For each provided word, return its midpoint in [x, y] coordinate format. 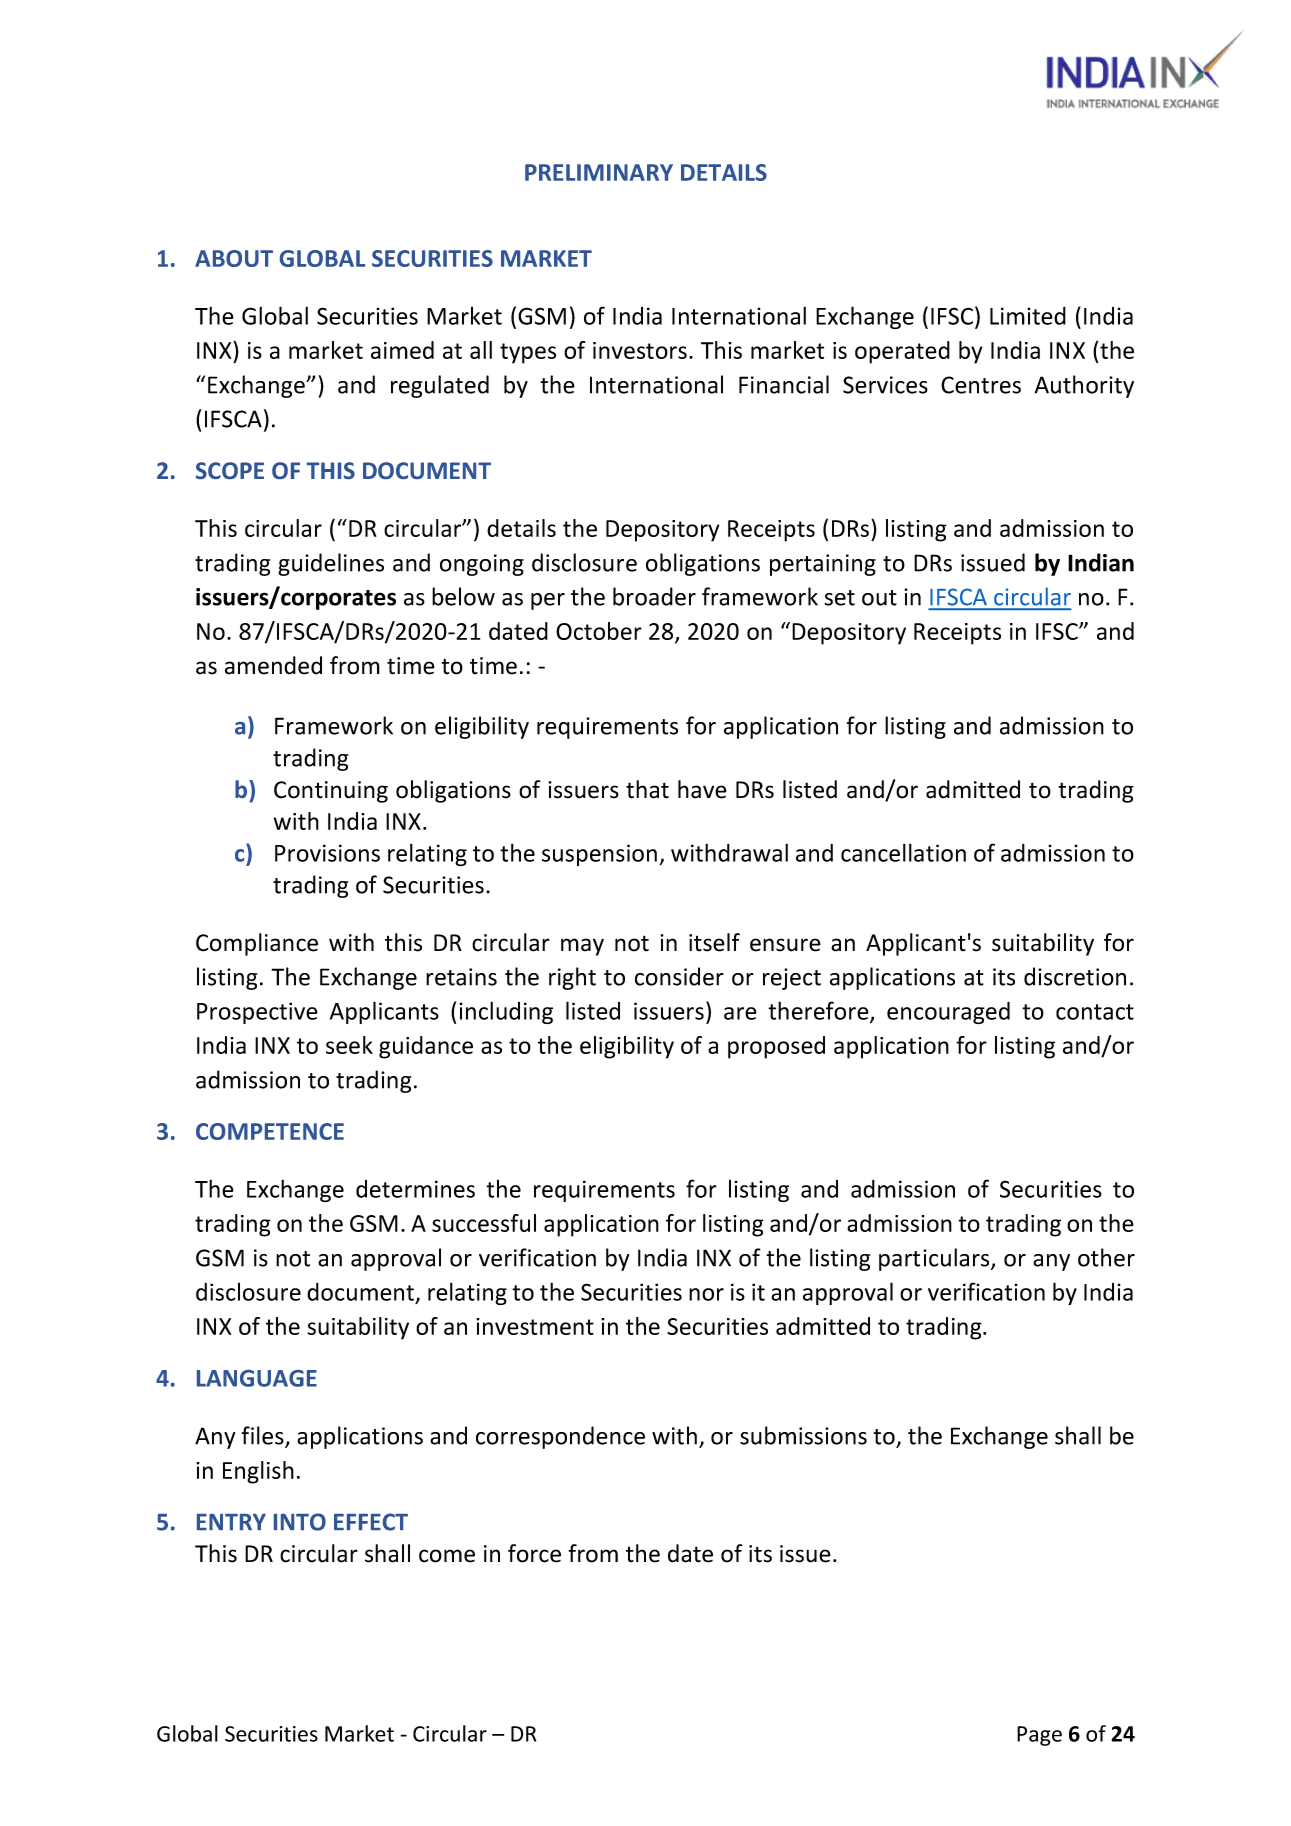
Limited [1028, 316]
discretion [1075, 976]
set [839, 598]
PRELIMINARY [599, 172]
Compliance [257, 944]
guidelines [331, 564]
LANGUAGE [257, 1378]
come [447, 1556]
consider [679, 976]
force [534, 1553]
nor [706, 1294]
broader [654, 596]
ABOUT [234, 258]
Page [1039, 1736]
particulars [935, 1259]
